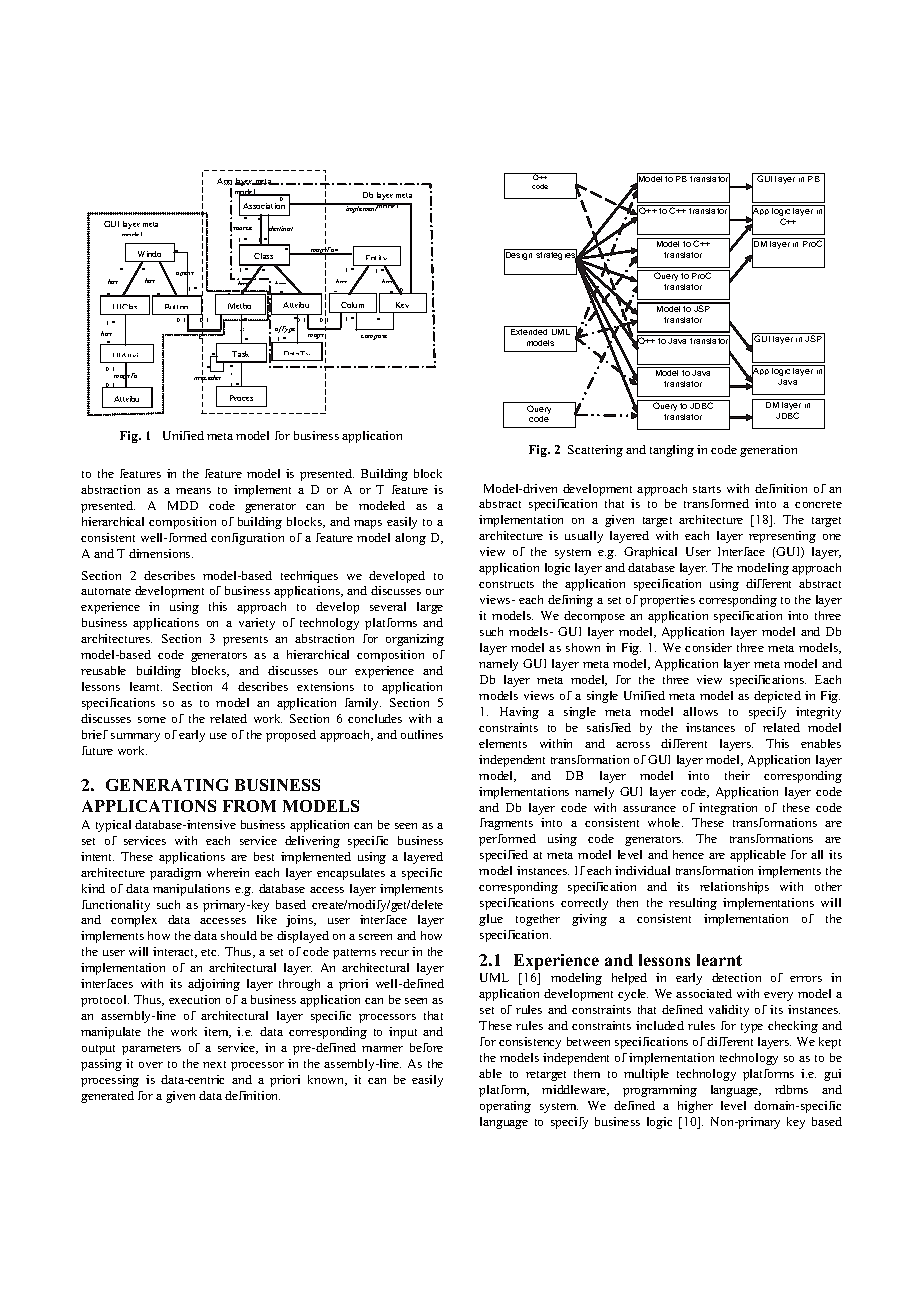  Describe the element at coordinates (791, 1089) in the screenshot. I see `rdbms` at that location.
